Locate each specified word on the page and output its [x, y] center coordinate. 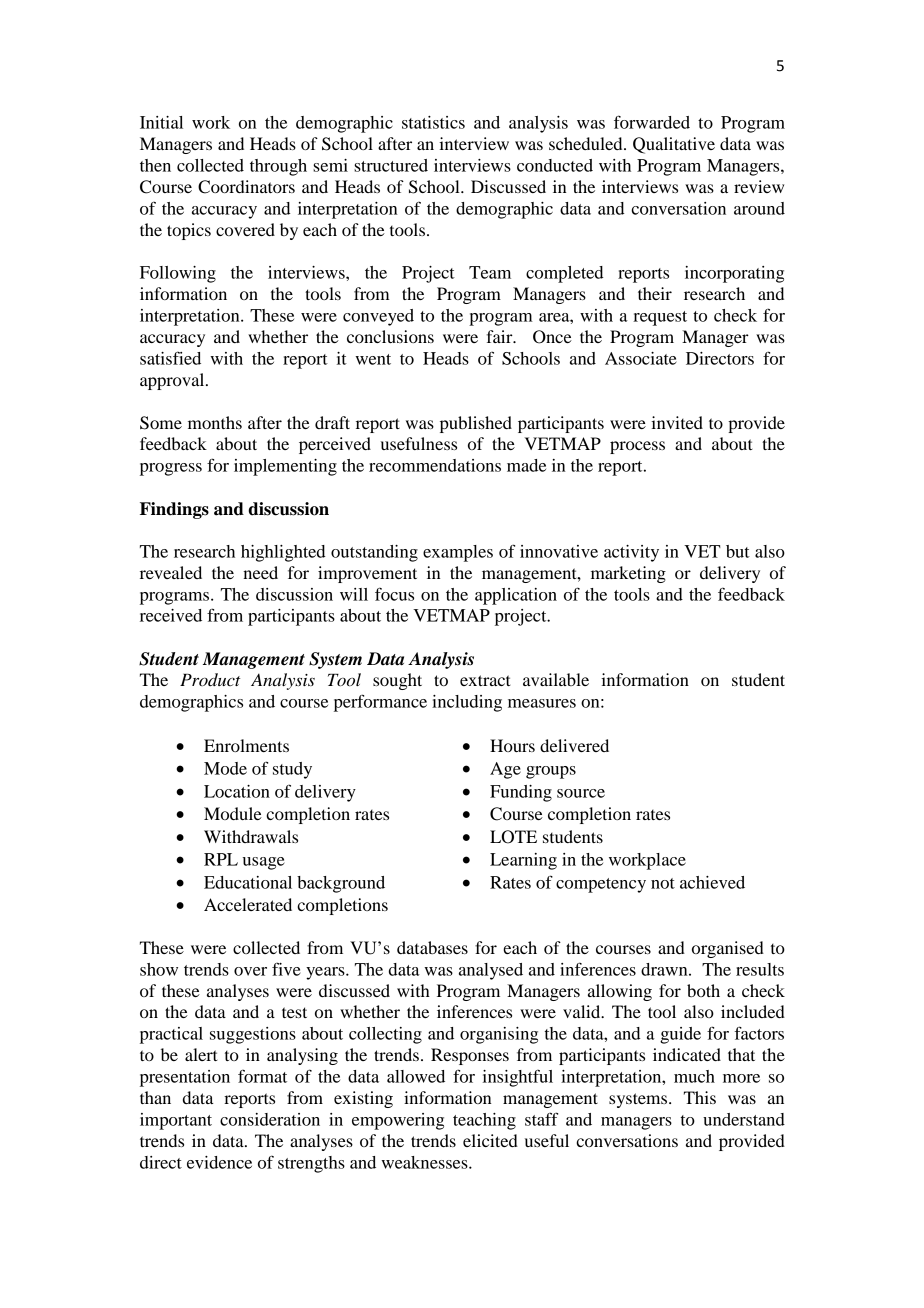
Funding [521, 793]
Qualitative [674, 145]
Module [233, 813]
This [700, 1097]
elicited [490, 1140]
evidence [219, 1162]
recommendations [435, 465]
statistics [433, 122]
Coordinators [246, 187]
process [637, 447]
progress [171, 469]
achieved [712, 882]
